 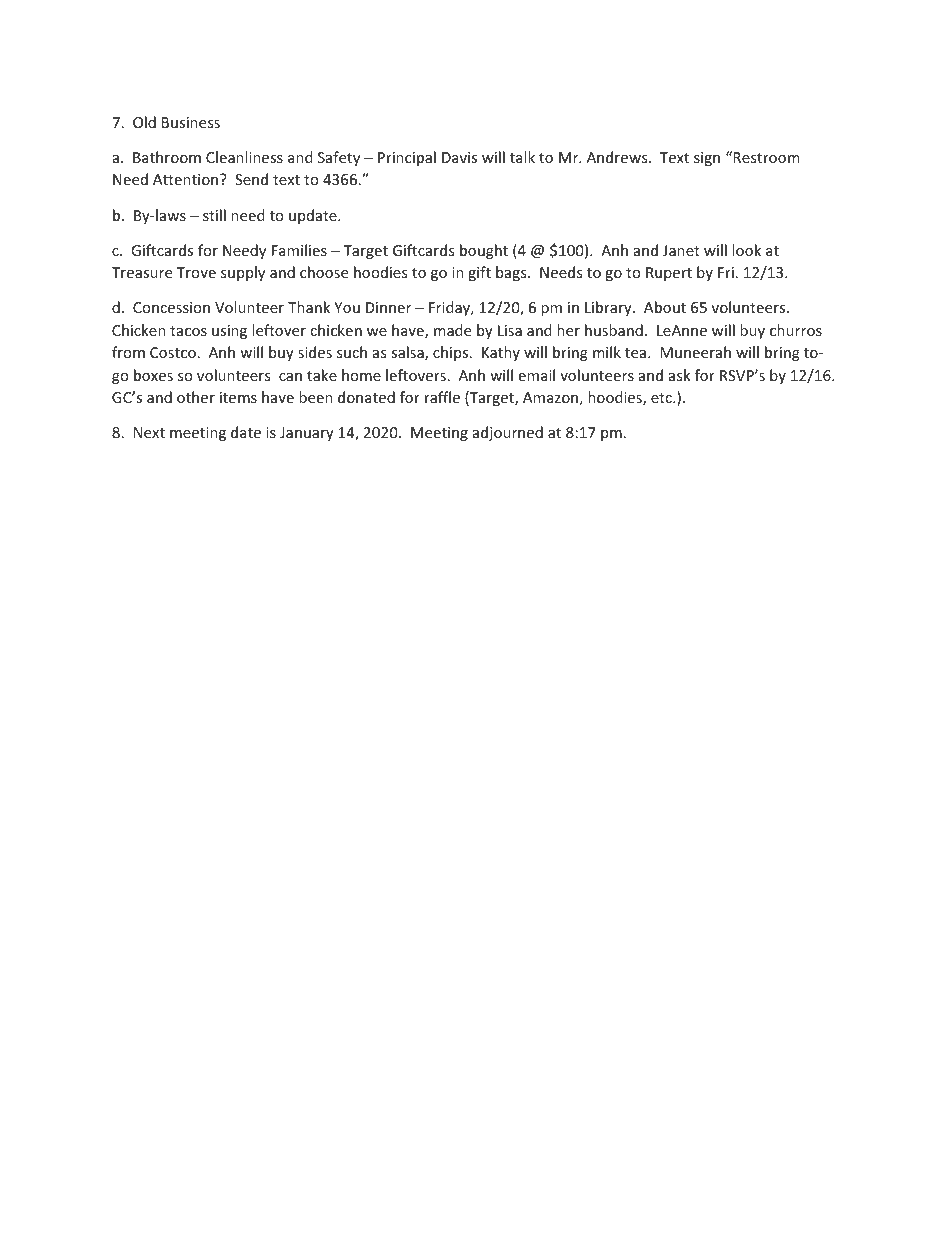 What do you see at coordinates (173, 352) in the screenshot?
I see `Costco` at bounding box center [173, 352].
